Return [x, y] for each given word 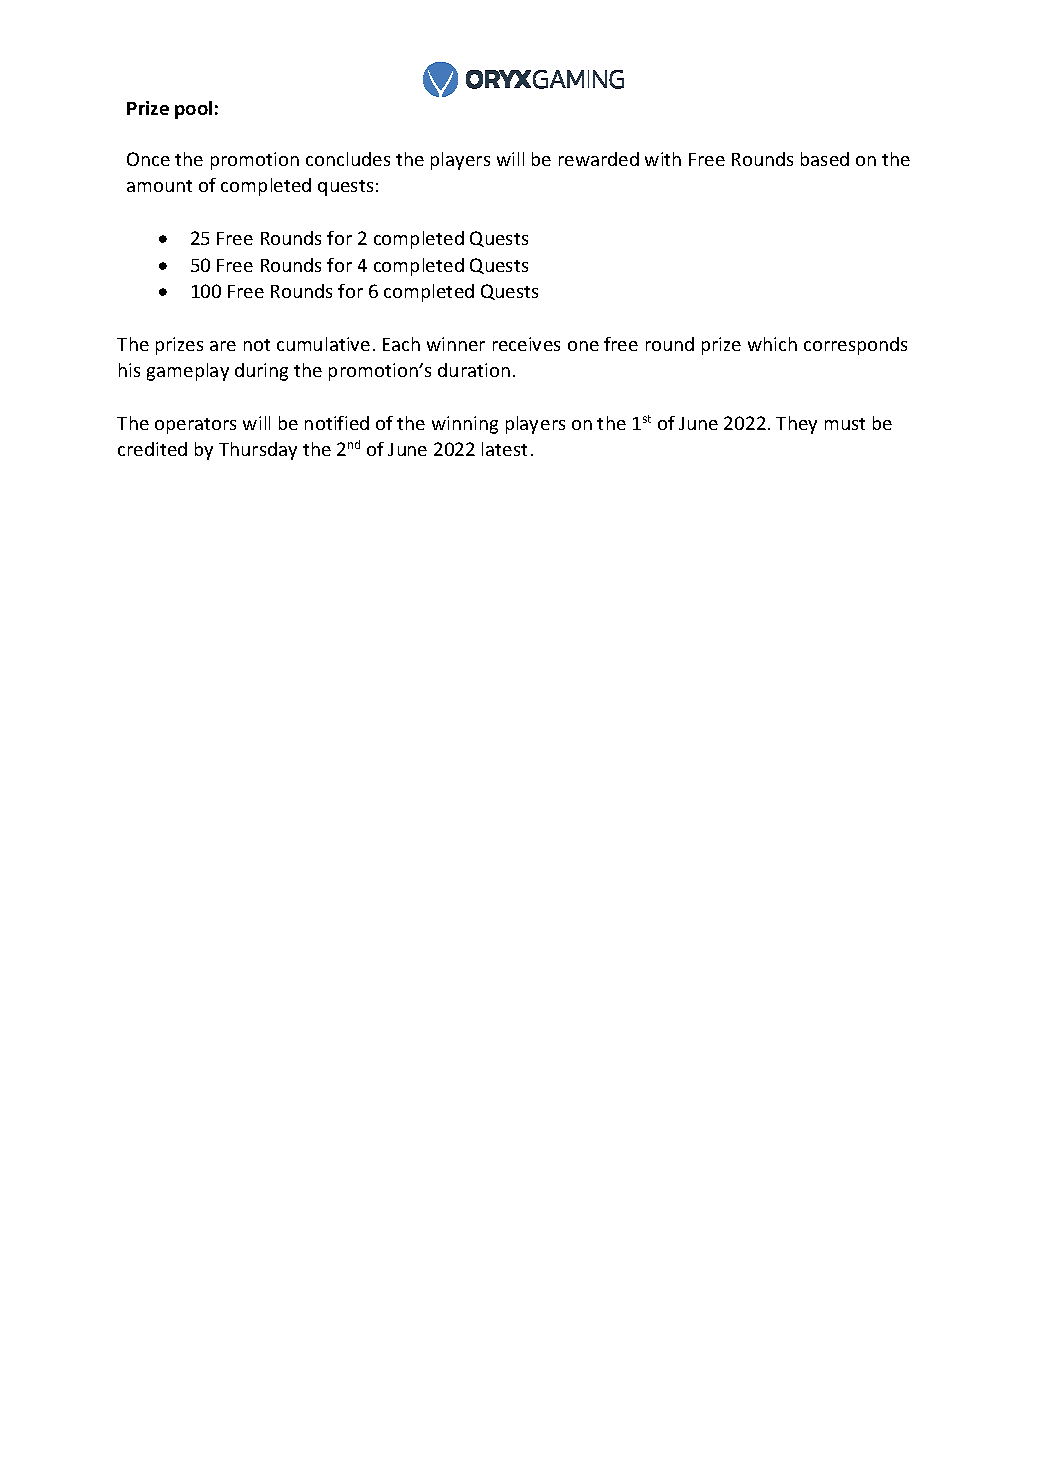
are [223, 346]
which [772, 344]
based [825, 159]
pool [193, 110]
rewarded [599, 159]
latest [504, 449]
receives [526, 344]
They [796, 425]
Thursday [258, 451]
